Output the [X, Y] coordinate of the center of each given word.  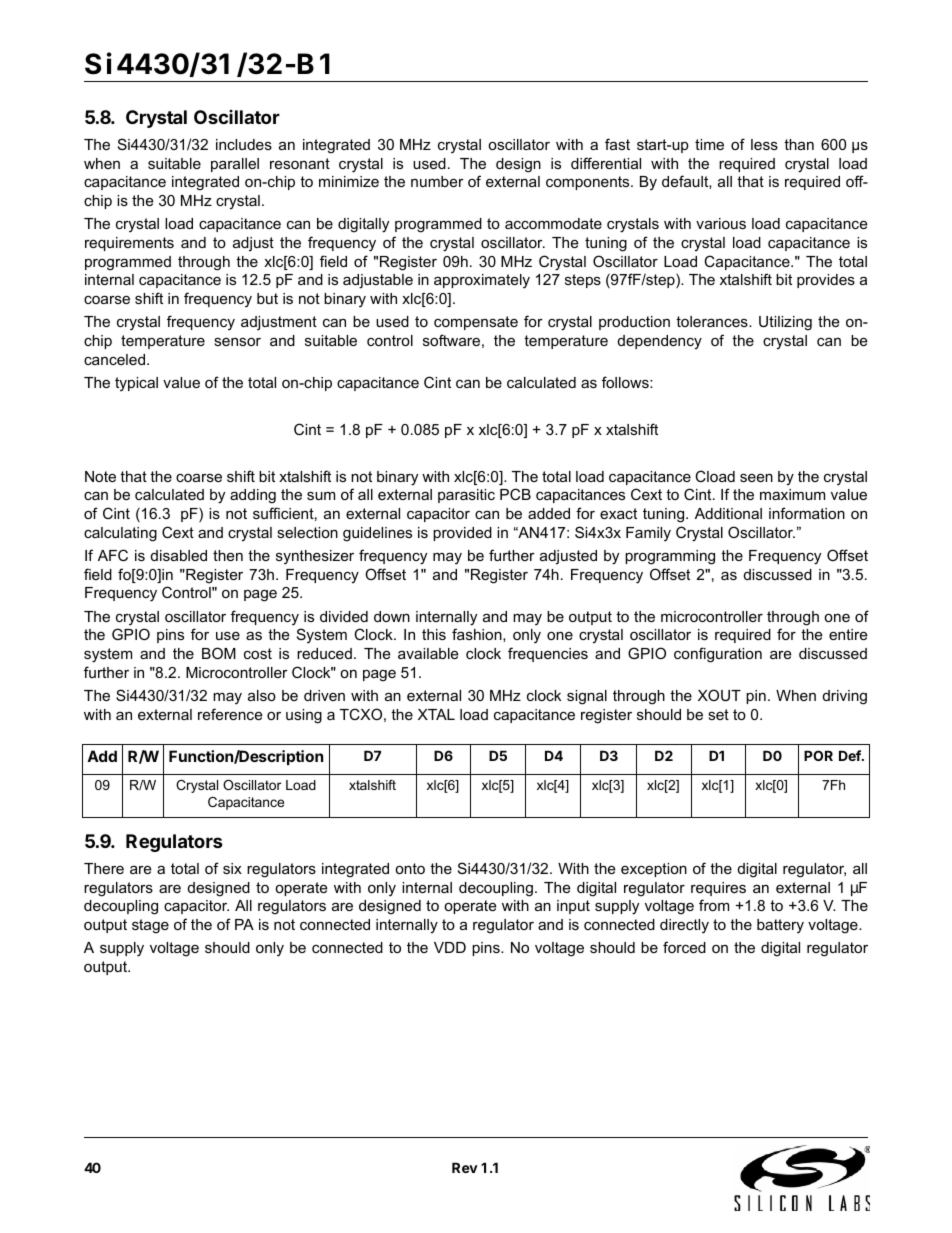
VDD [450, 947]
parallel [235, 165]
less [764, 144]
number [437, 181]
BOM [219, 653]
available [428, 653]
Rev [465, 1167]
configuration [718, 655]
